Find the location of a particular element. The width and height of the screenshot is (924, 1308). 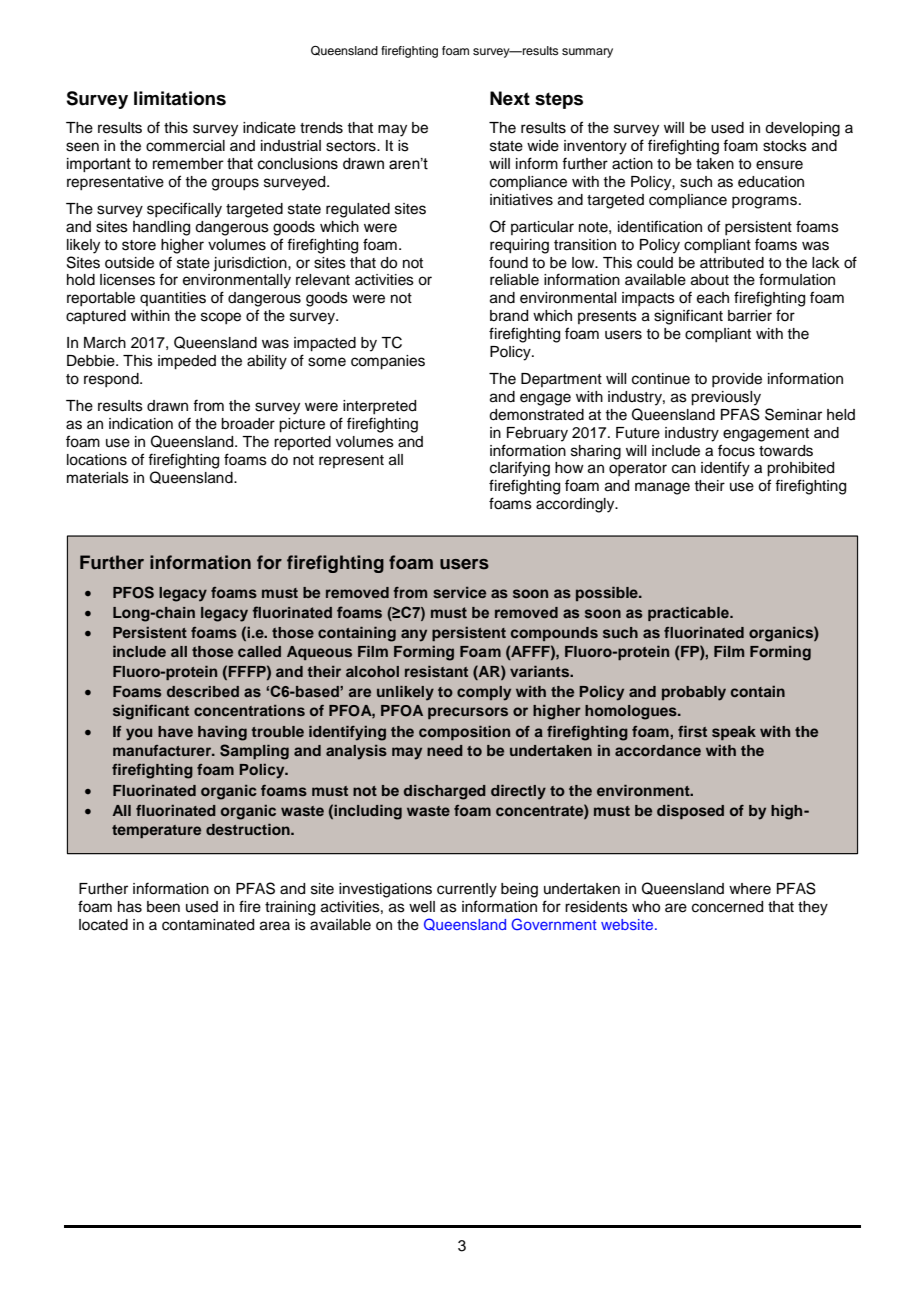

limitations is located at coordinates (180, 98).
